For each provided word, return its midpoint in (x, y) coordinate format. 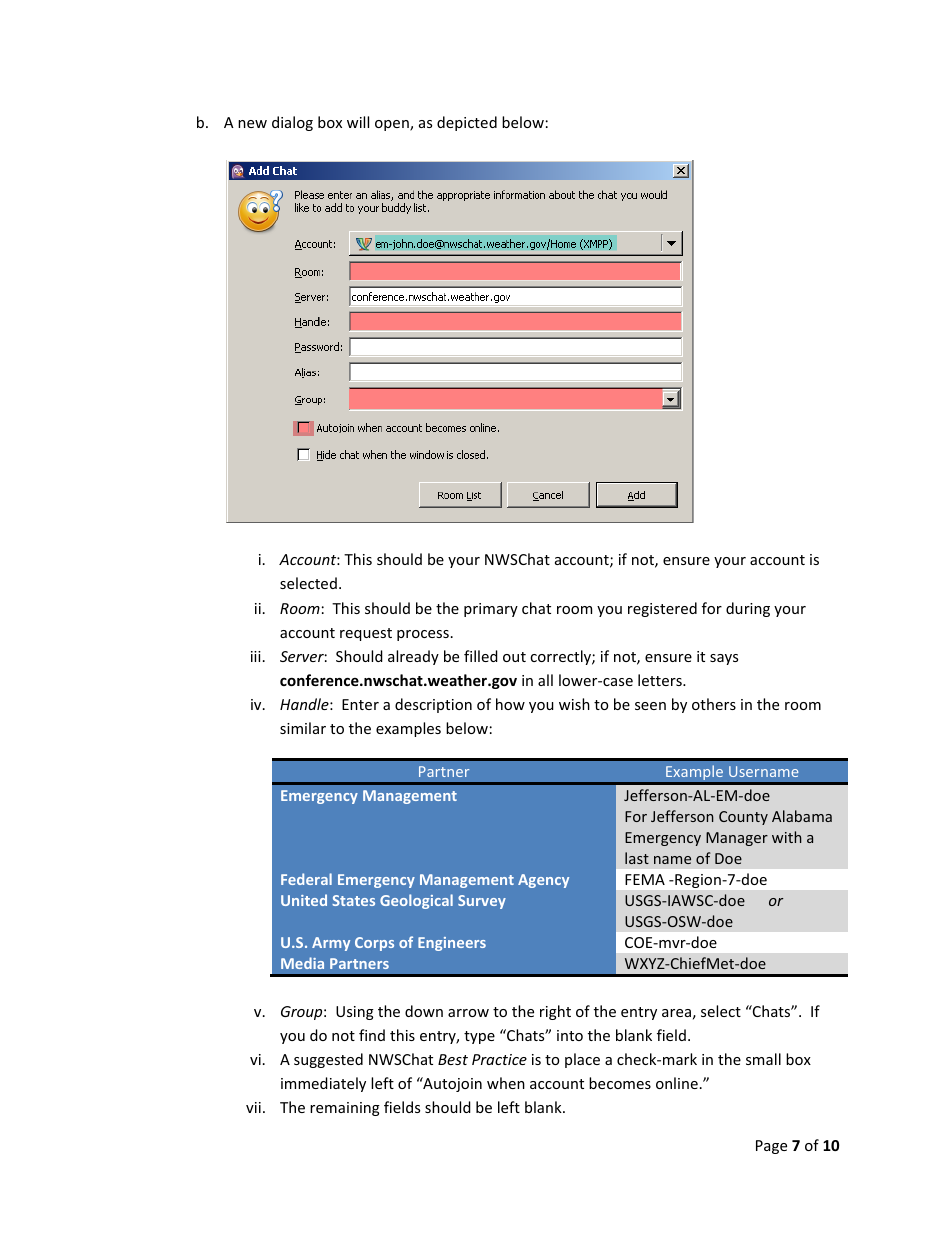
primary (491, 610)
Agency (543, 881)
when (506, 1083)
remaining (345, 1109)
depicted (467, 123)
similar (303, 728)
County (743, 818)
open (393, 125)
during (748, 609)
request (366, 634)
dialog (292, 123)
